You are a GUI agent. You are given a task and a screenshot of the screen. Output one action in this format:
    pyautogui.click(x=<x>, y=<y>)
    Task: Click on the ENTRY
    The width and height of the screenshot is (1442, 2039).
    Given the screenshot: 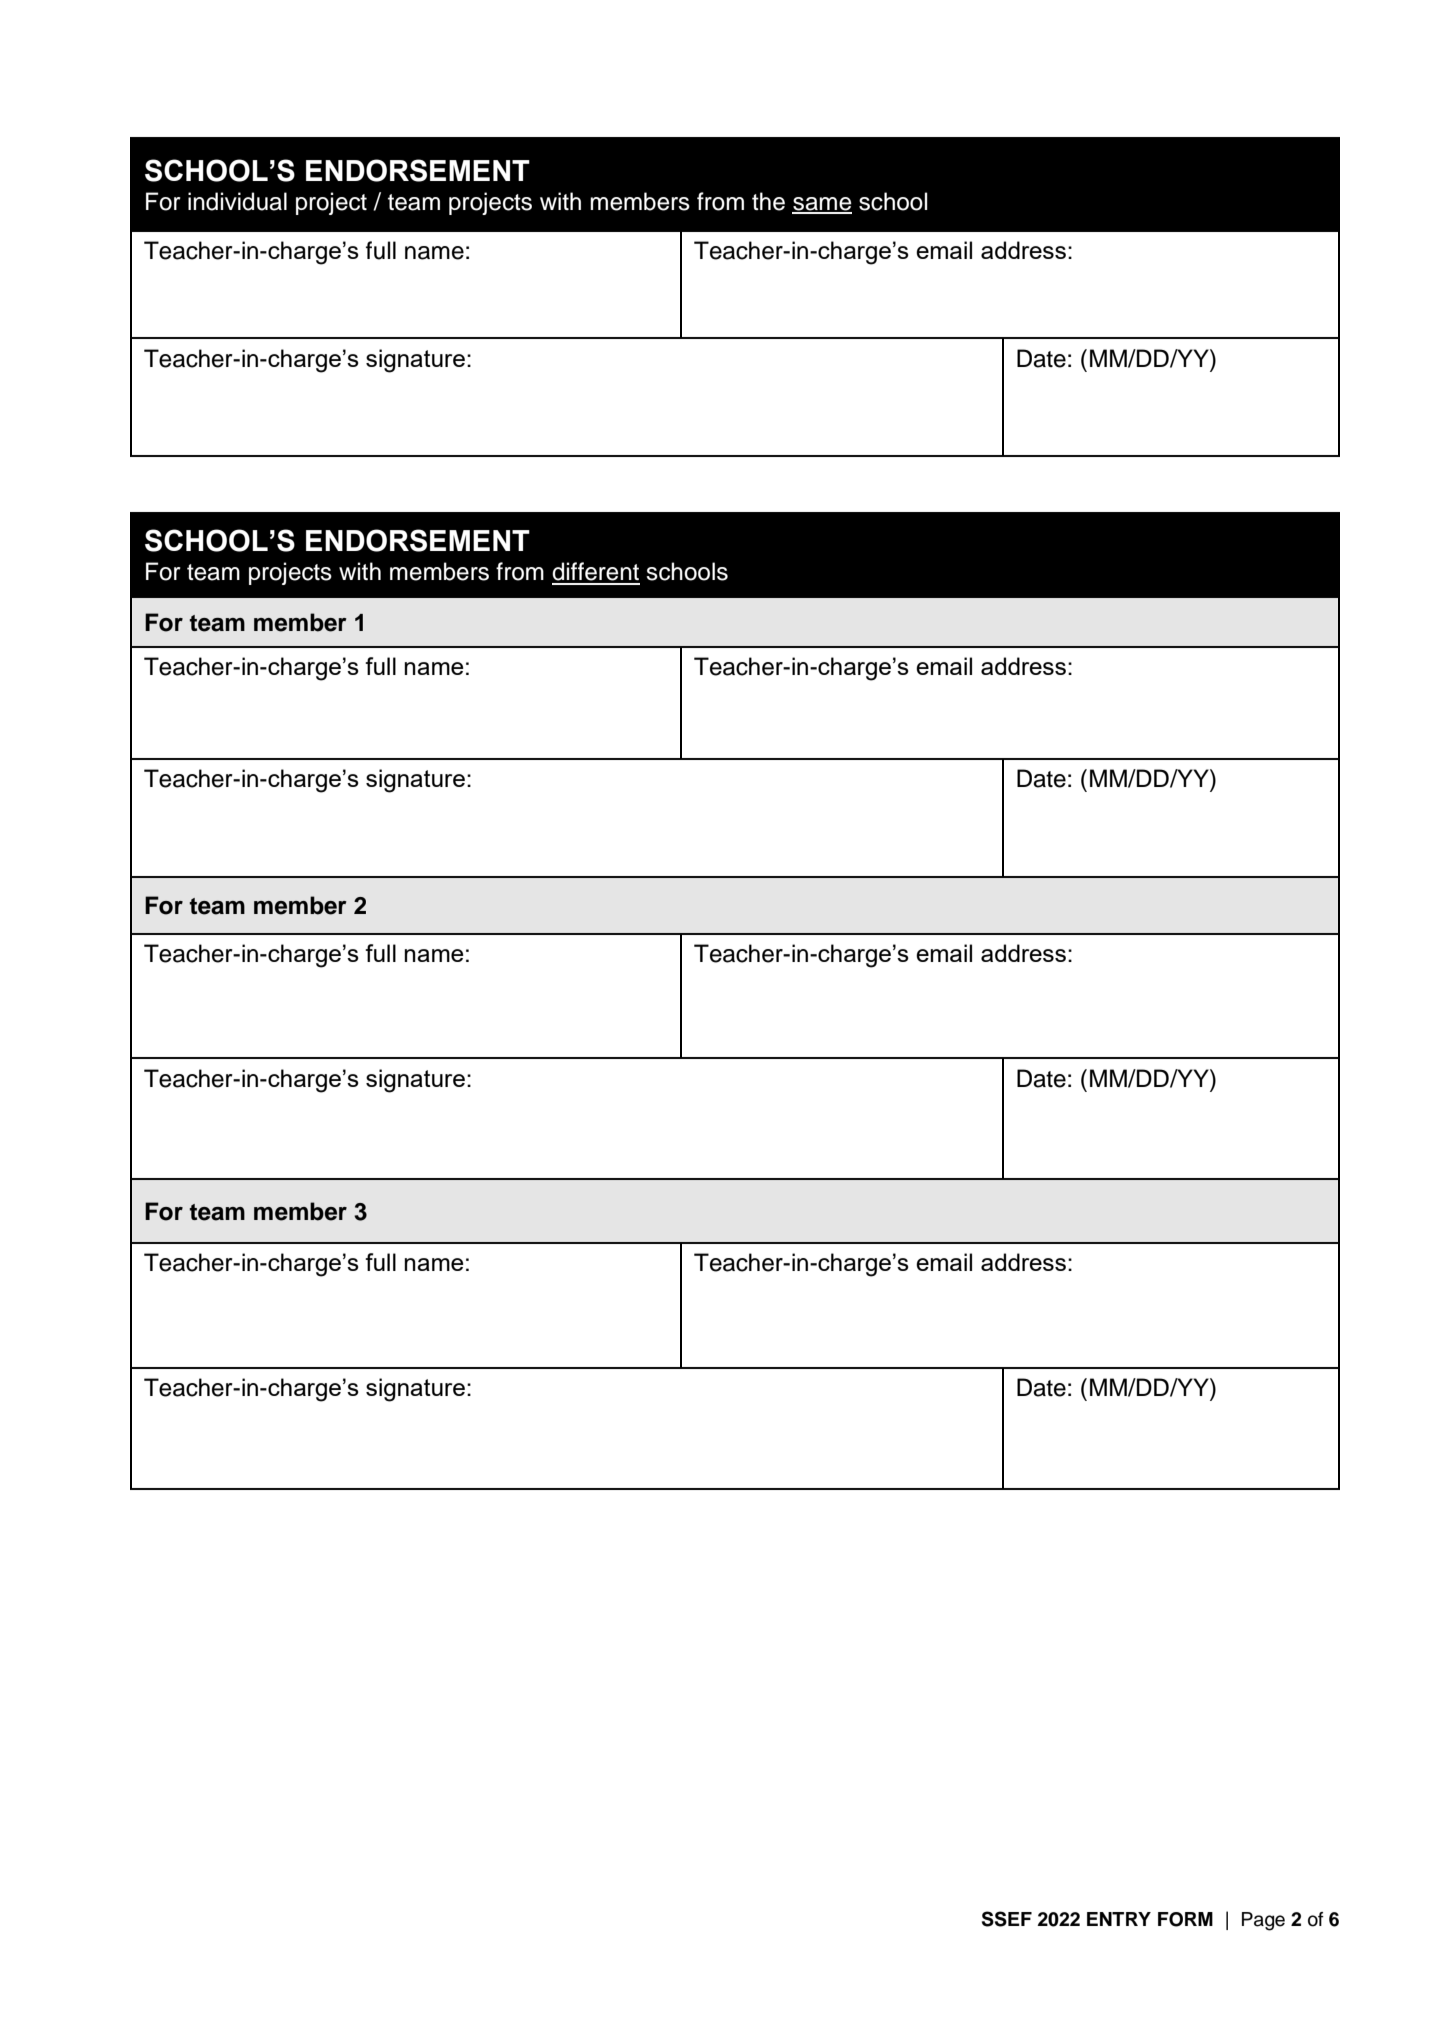 What is the action you would take?
    pyautogui.click(x=1119, y=1919)
